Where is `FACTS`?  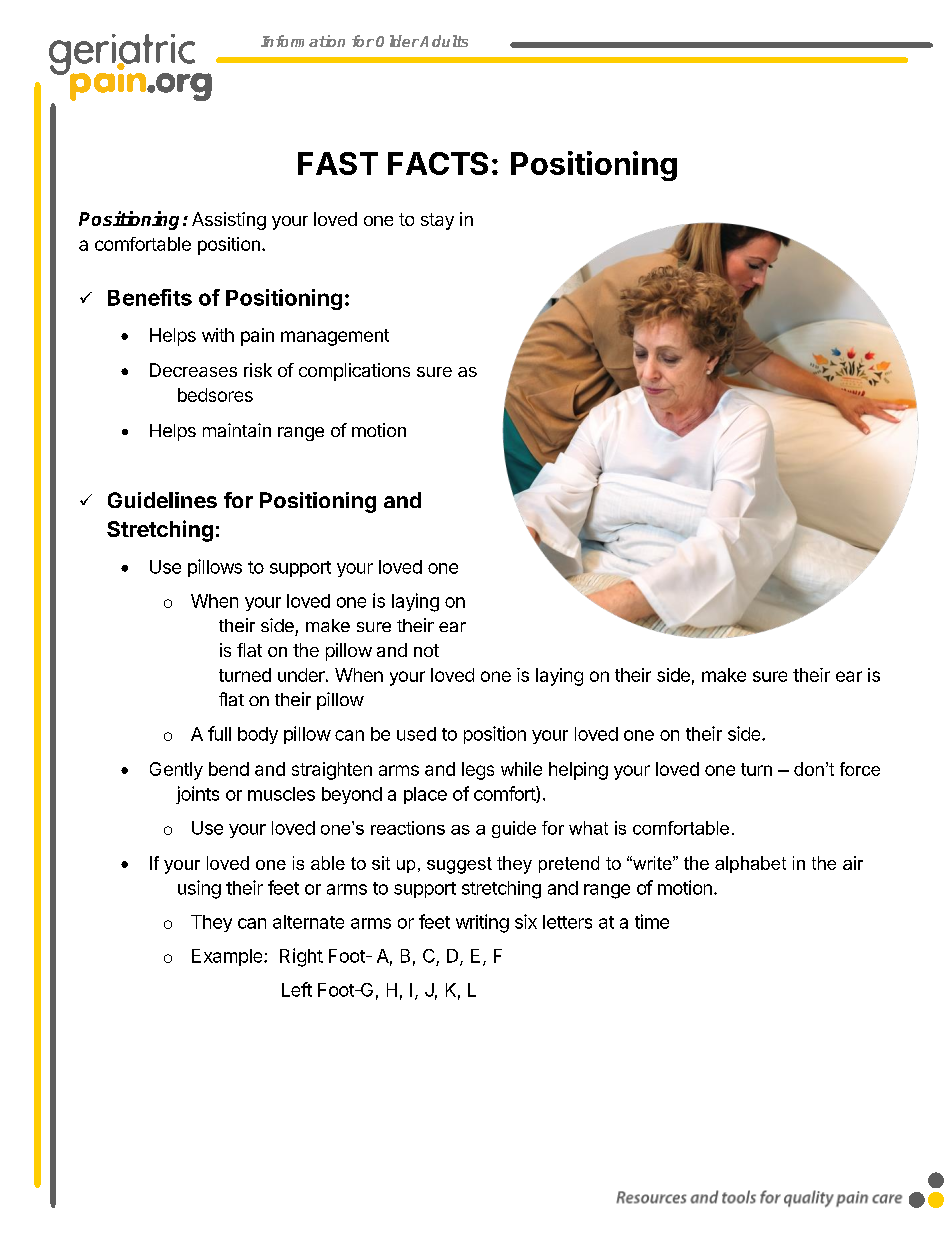 FACTS is located at coordinates (438, 163).
